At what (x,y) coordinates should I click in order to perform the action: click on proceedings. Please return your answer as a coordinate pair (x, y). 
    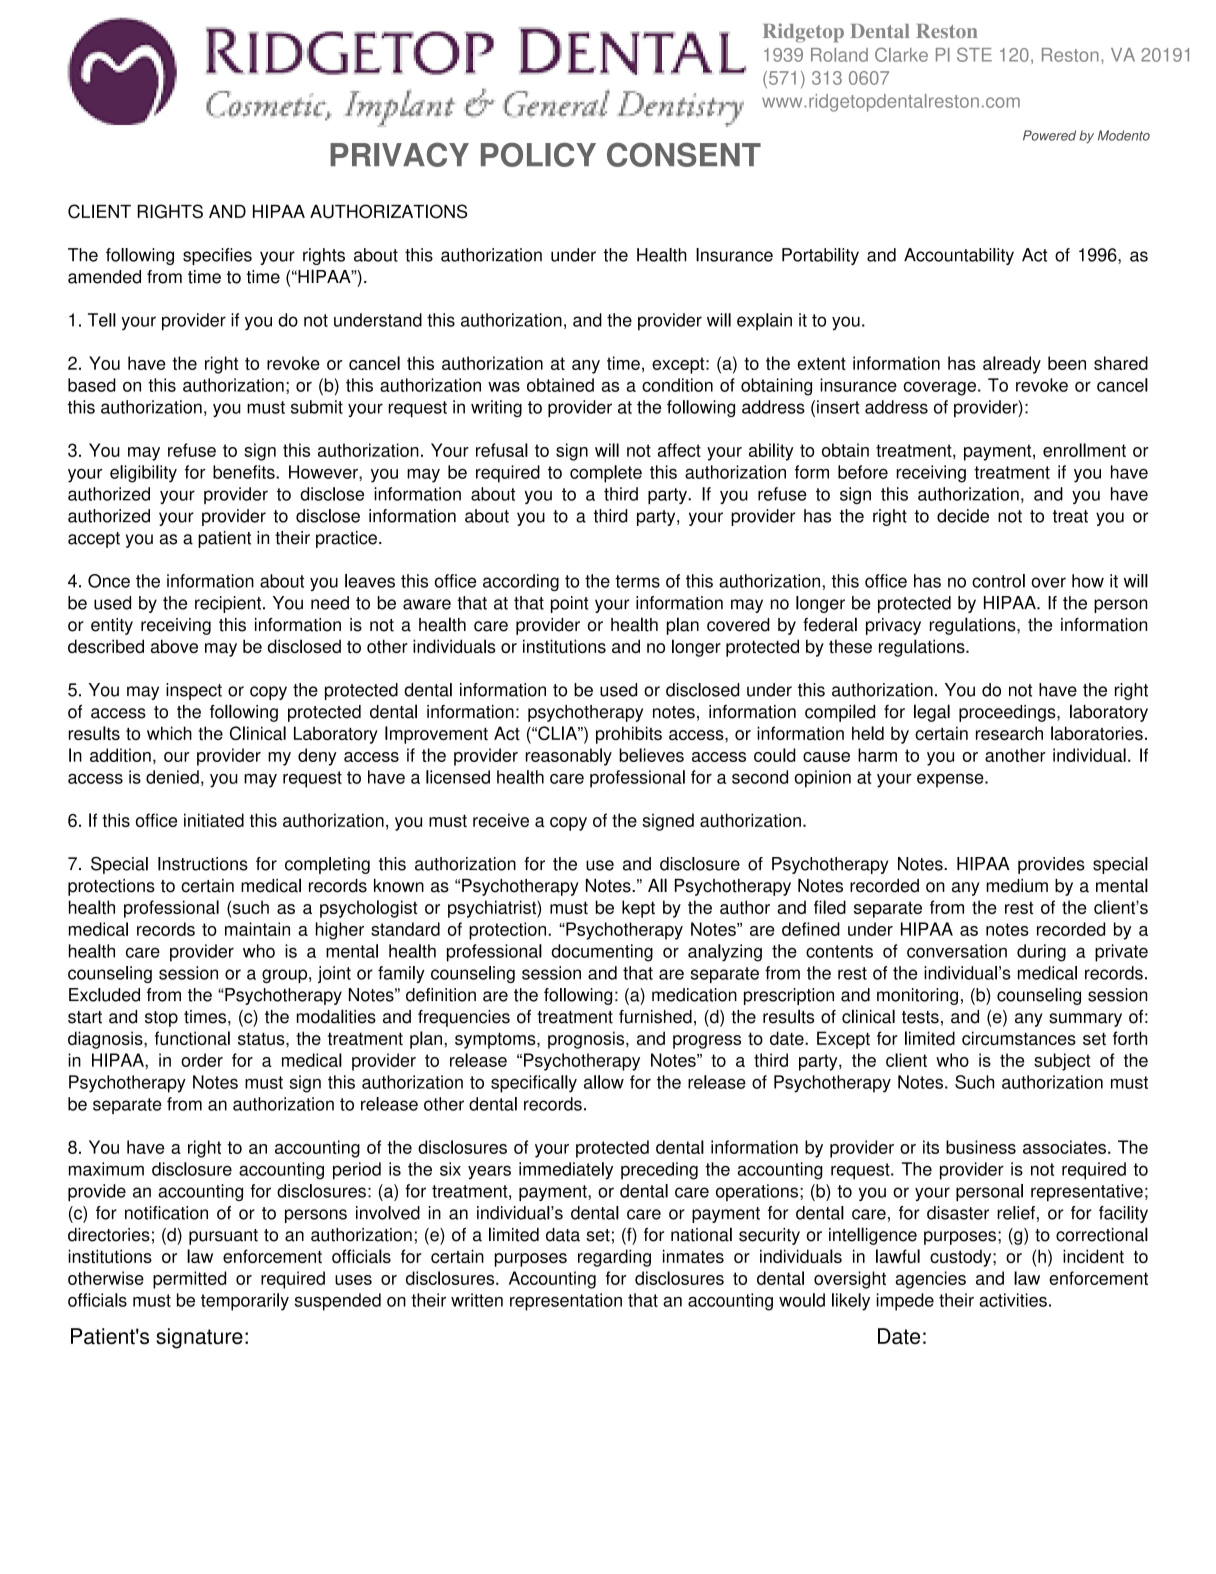
    Looking at the image, I should click on (1008, 713).
